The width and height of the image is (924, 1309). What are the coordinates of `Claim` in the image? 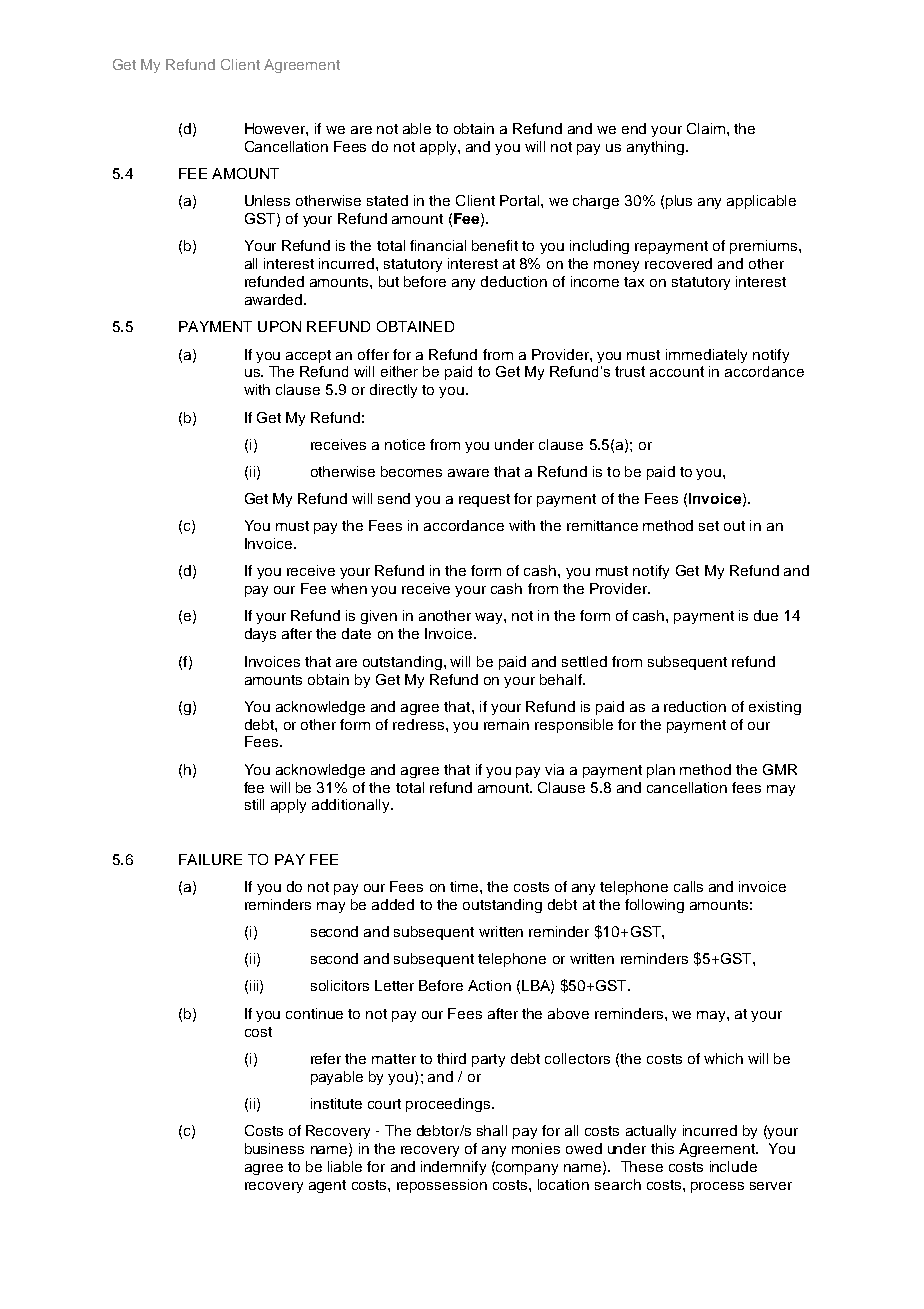 It's located at (707, 128).
